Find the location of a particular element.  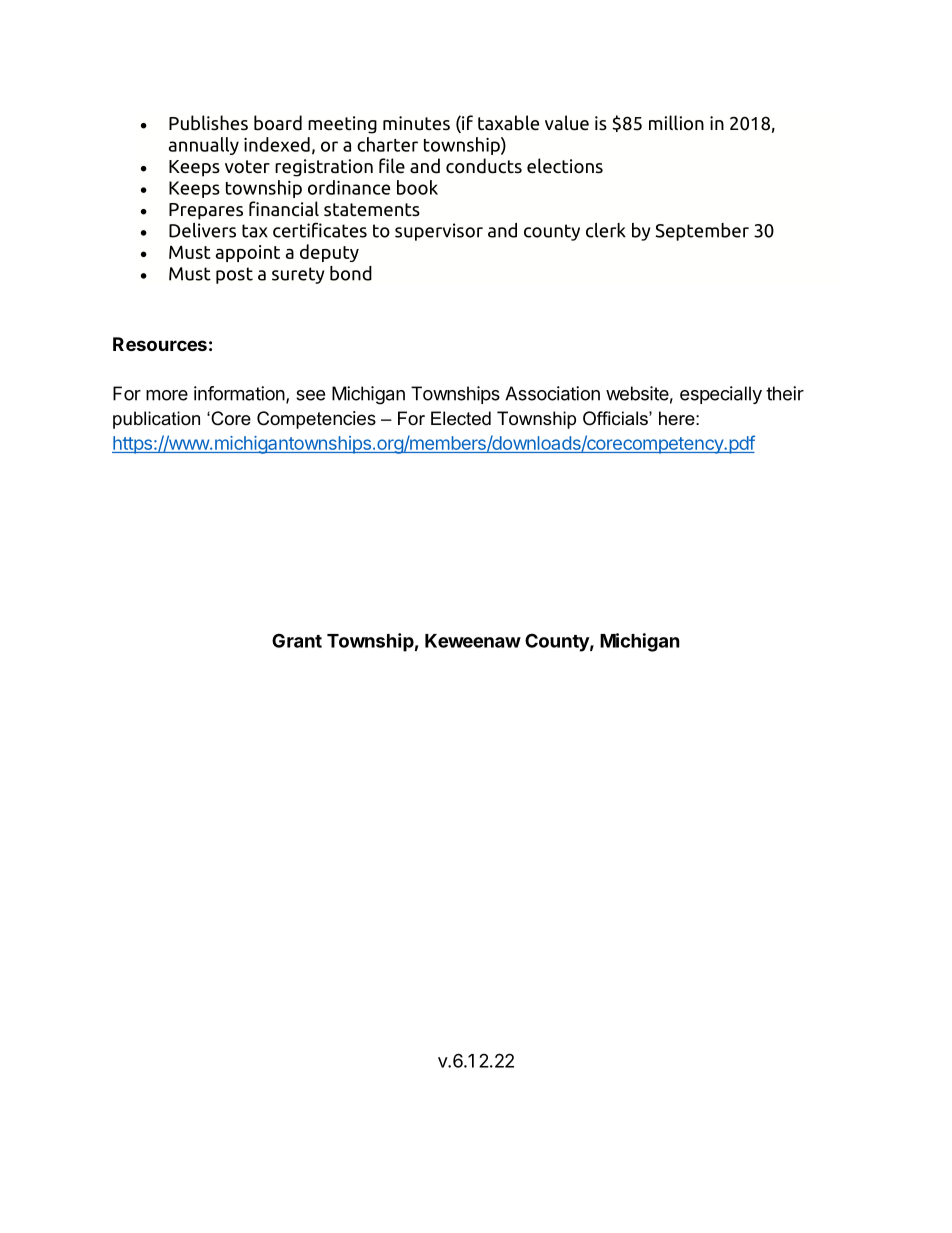

especially is located at coordinates (721, 395).
